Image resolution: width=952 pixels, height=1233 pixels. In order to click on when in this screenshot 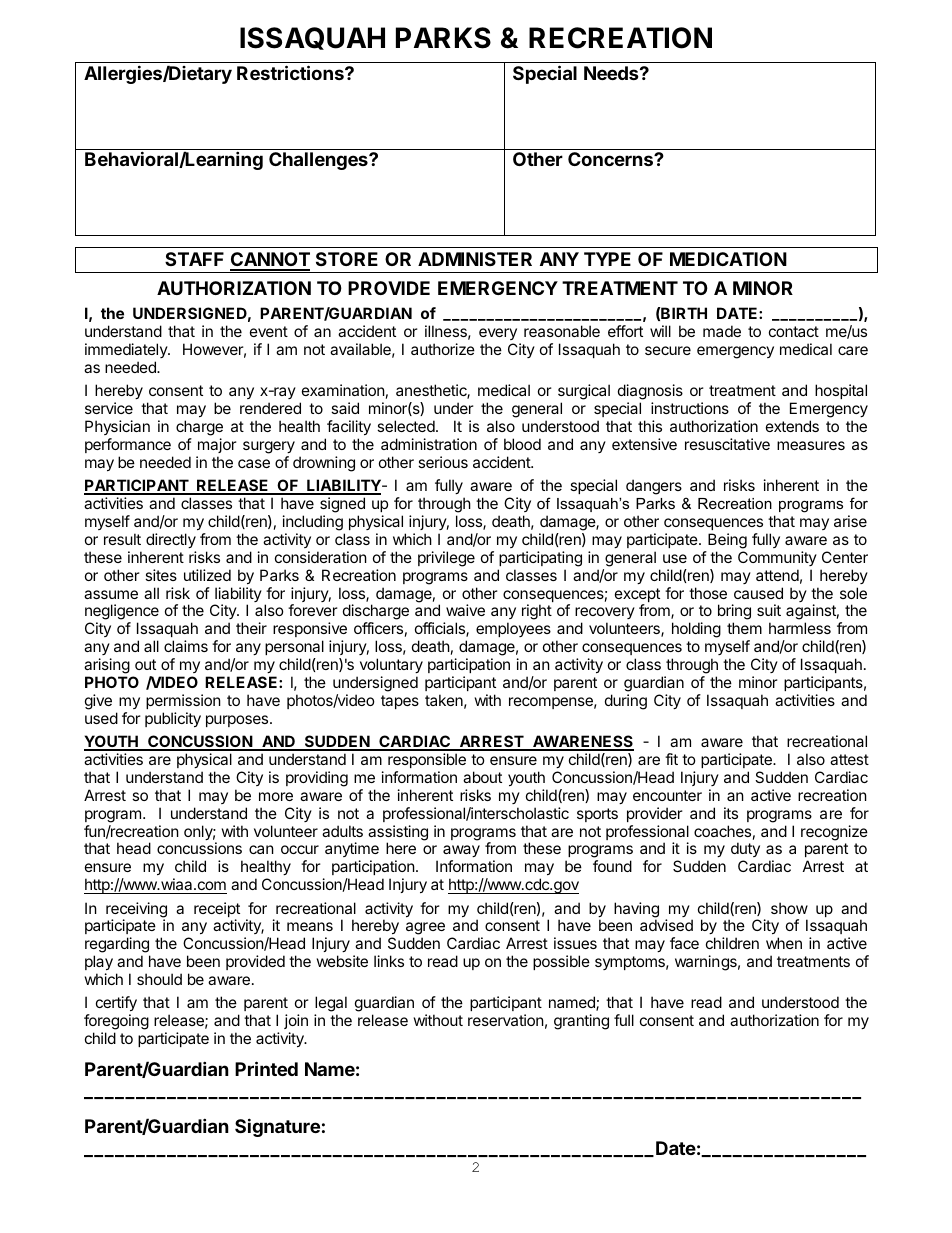, I will do `click(784, 943)`.
